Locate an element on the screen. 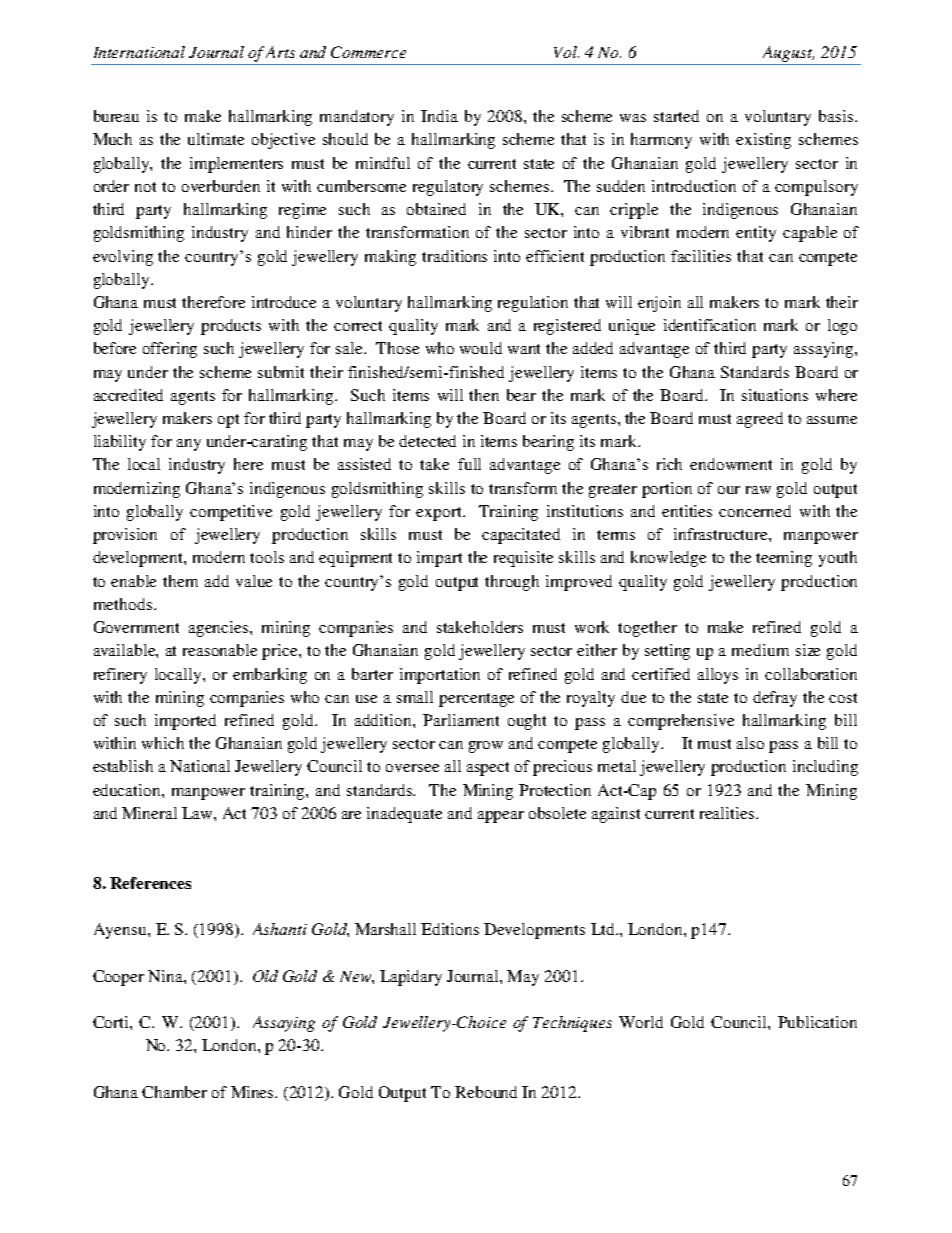 This screenshot has width=952, height=1233. India is located at coordinates (439, 116).
